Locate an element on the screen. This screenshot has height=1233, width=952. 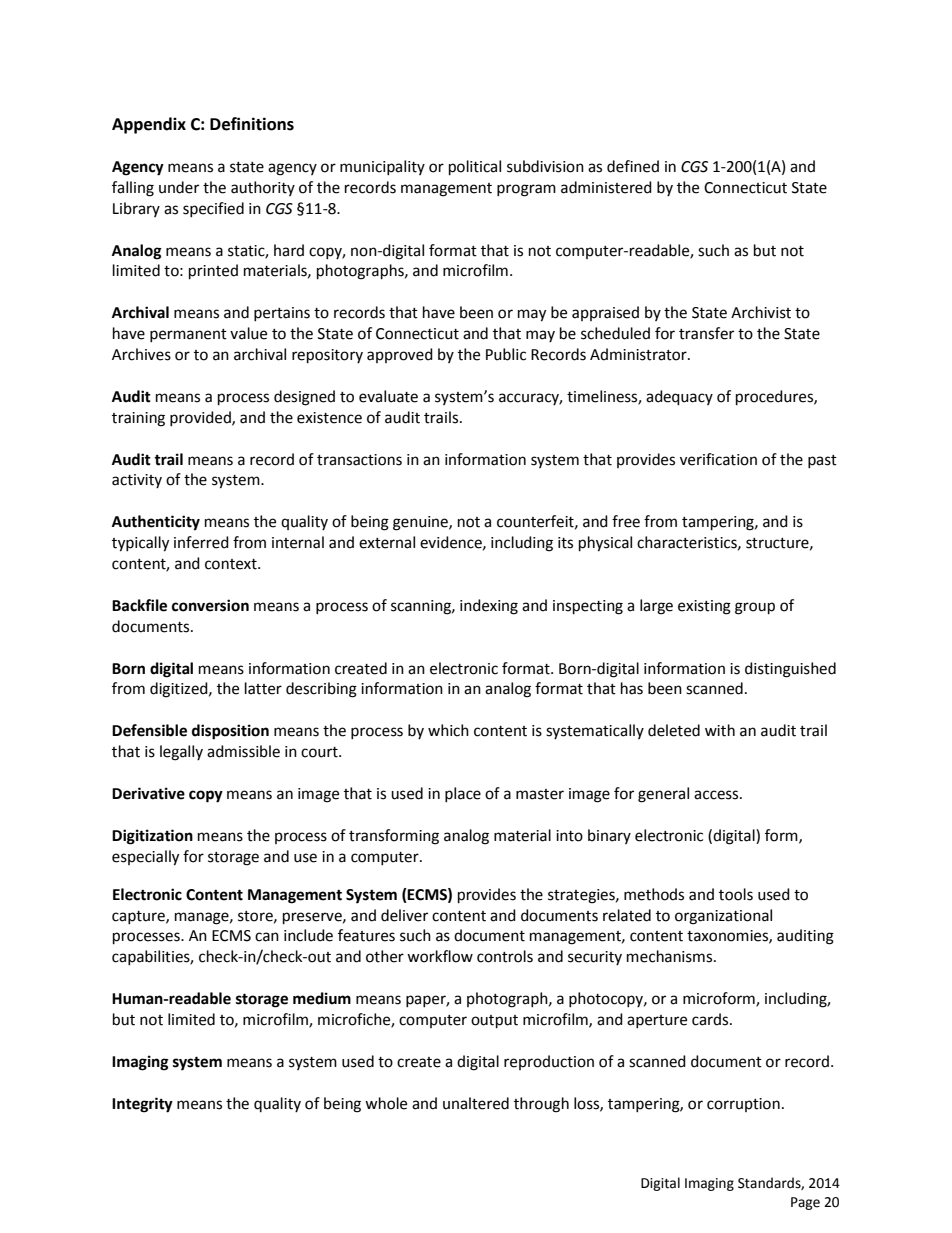
latter is located at coordinates (263, 688).
